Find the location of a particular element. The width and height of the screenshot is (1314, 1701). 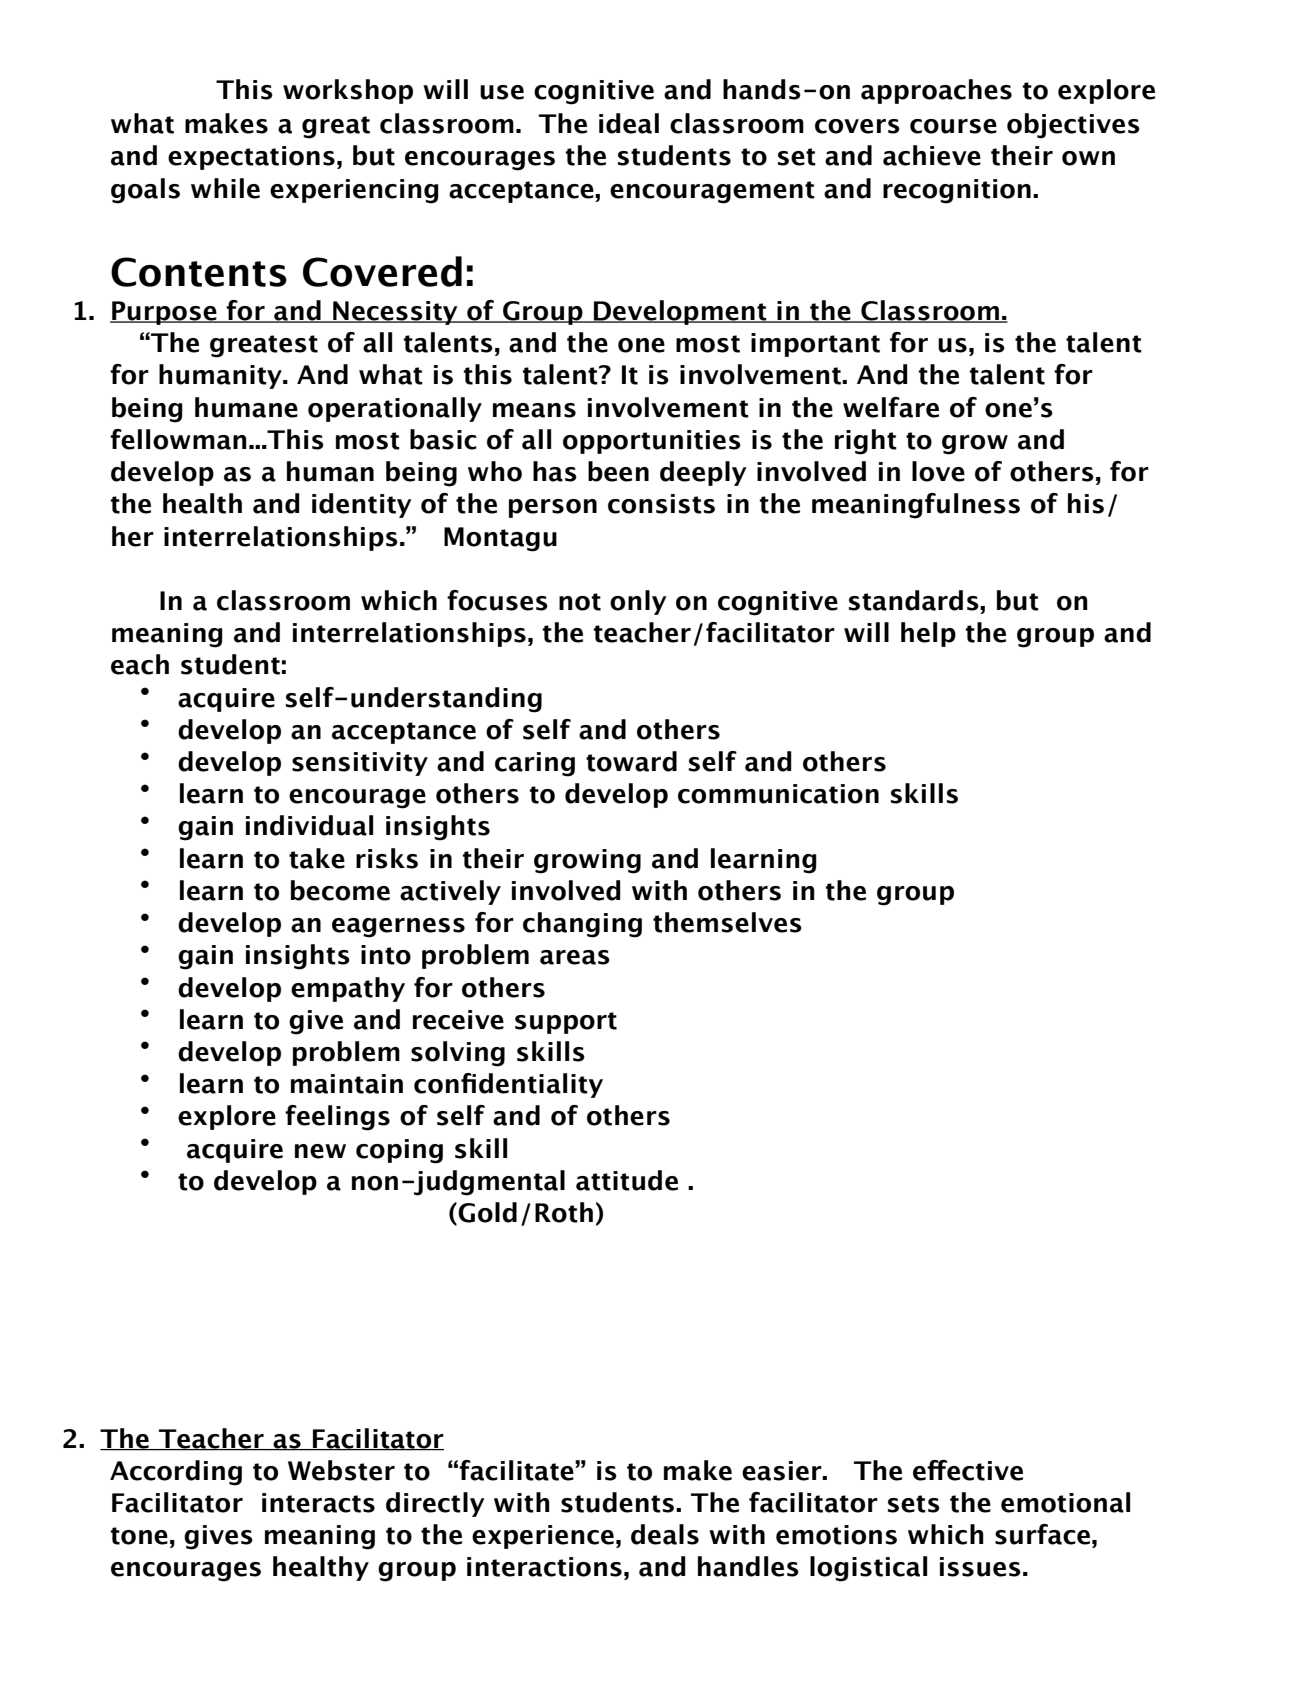

course is located at coordinates (953, 126).
